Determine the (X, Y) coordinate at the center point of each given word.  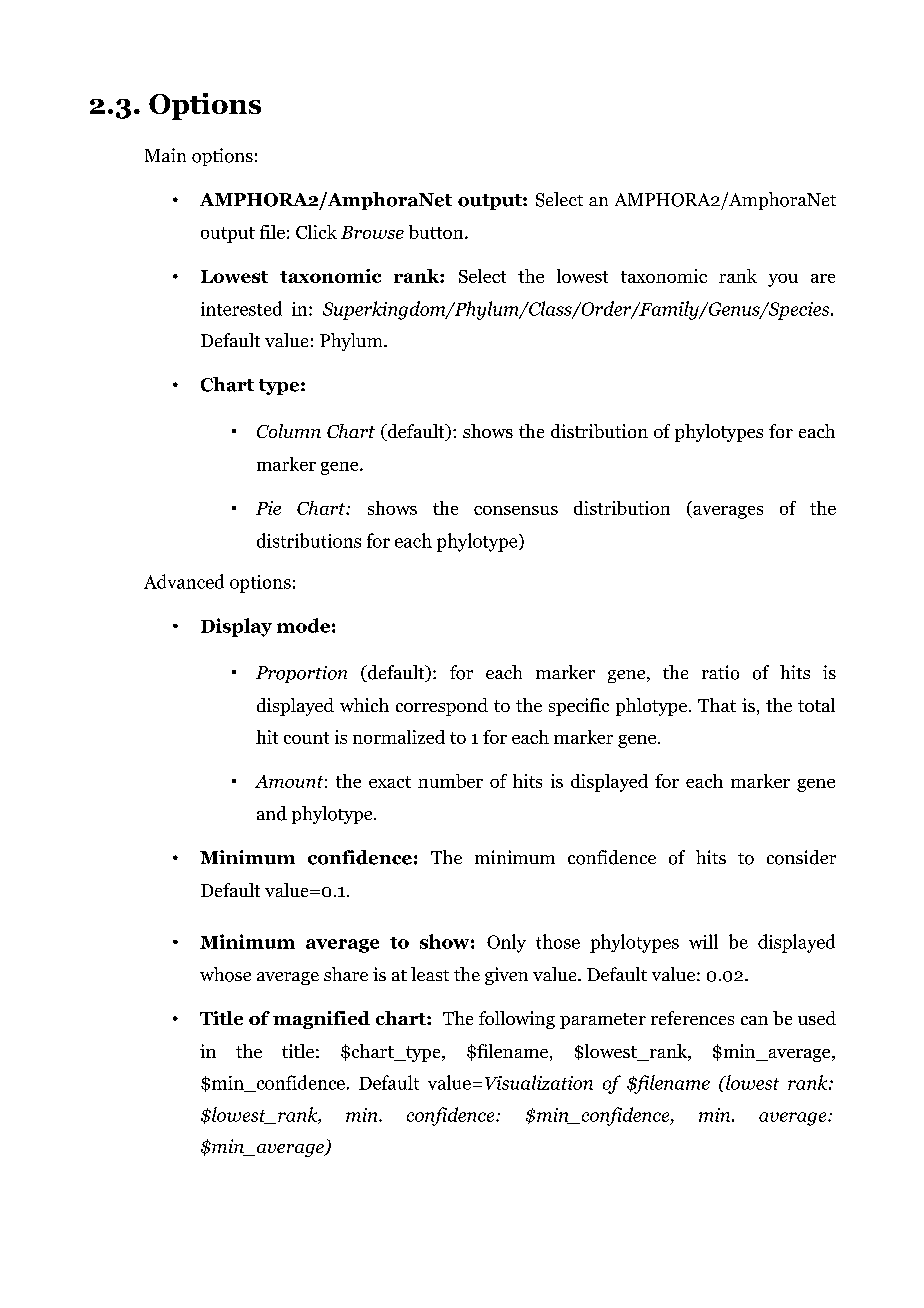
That (717, 705)
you (783, 280)
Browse (372, 232)
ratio (720, 672)
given (506, 976)
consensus (516, 510)
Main (165, 155)
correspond (442, 707)
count (306, 738)
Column (289, 431)
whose (225, 974)
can (754, 1020)
